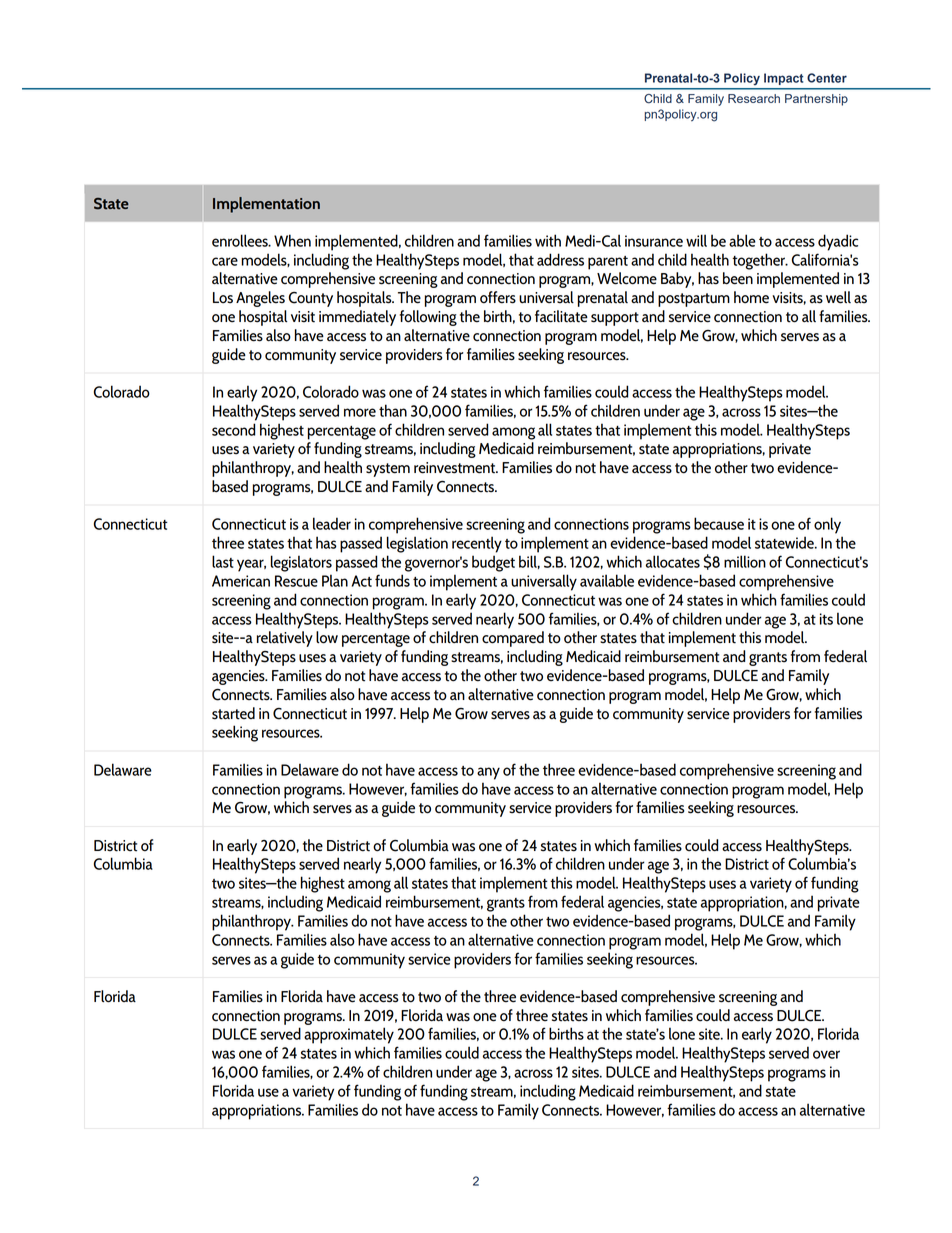 Image resolution: width=952 pixels, height=1233 pixels. I want to click on allocates, so click(673, 561).
